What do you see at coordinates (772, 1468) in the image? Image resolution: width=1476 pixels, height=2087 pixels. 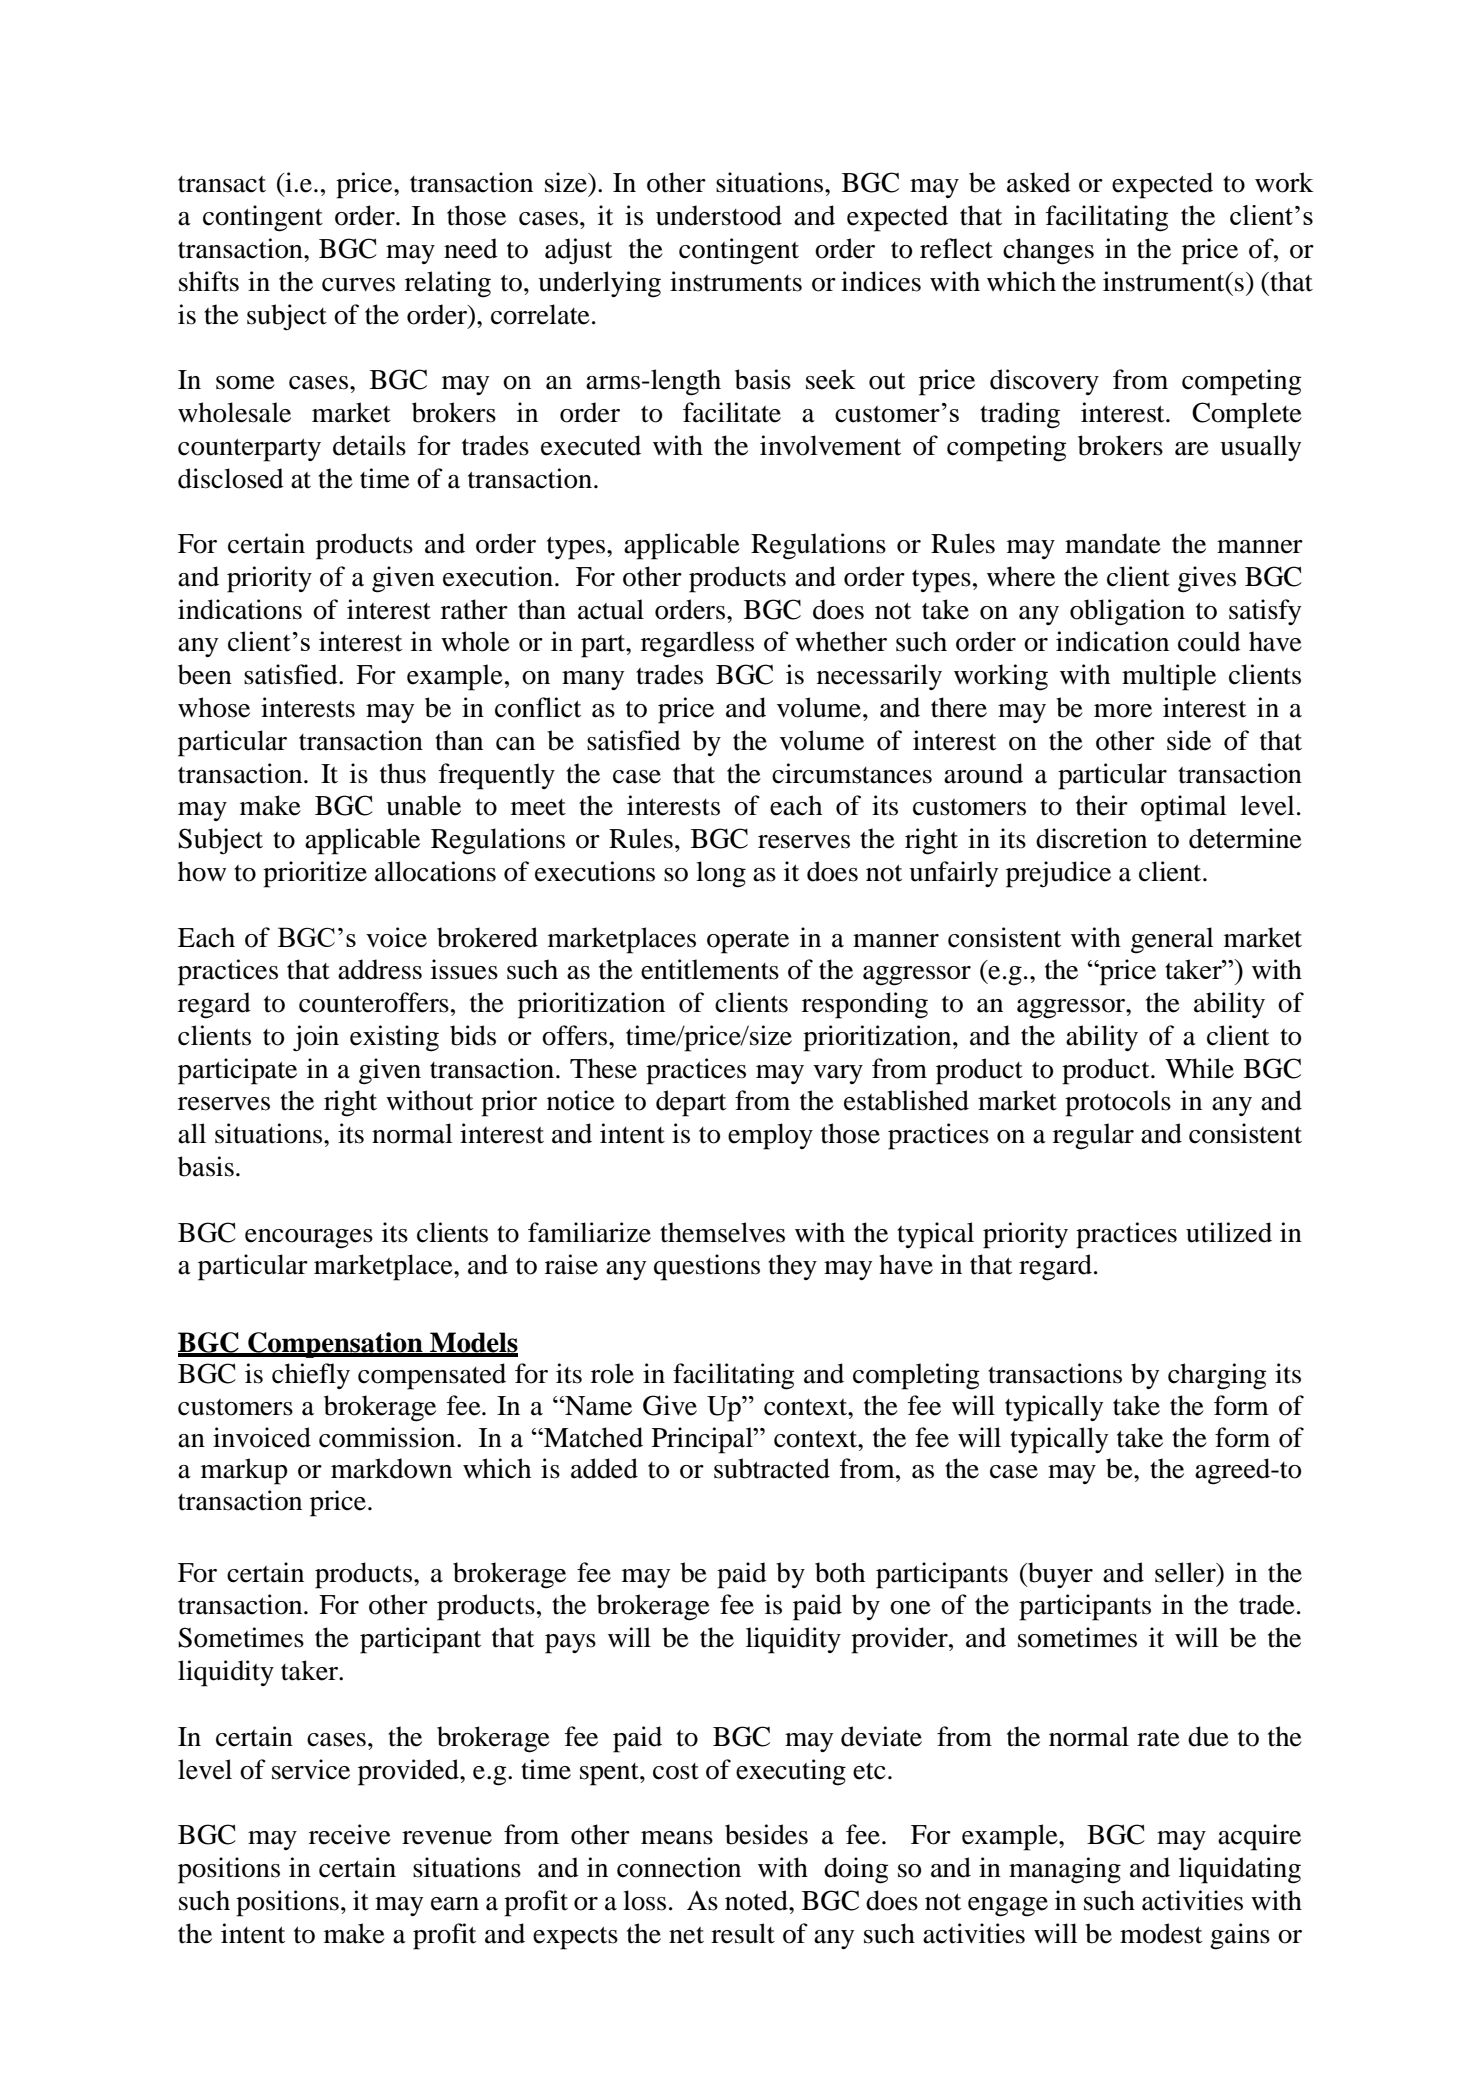 I see `subtracted` at bounding box center [772, 1468].
